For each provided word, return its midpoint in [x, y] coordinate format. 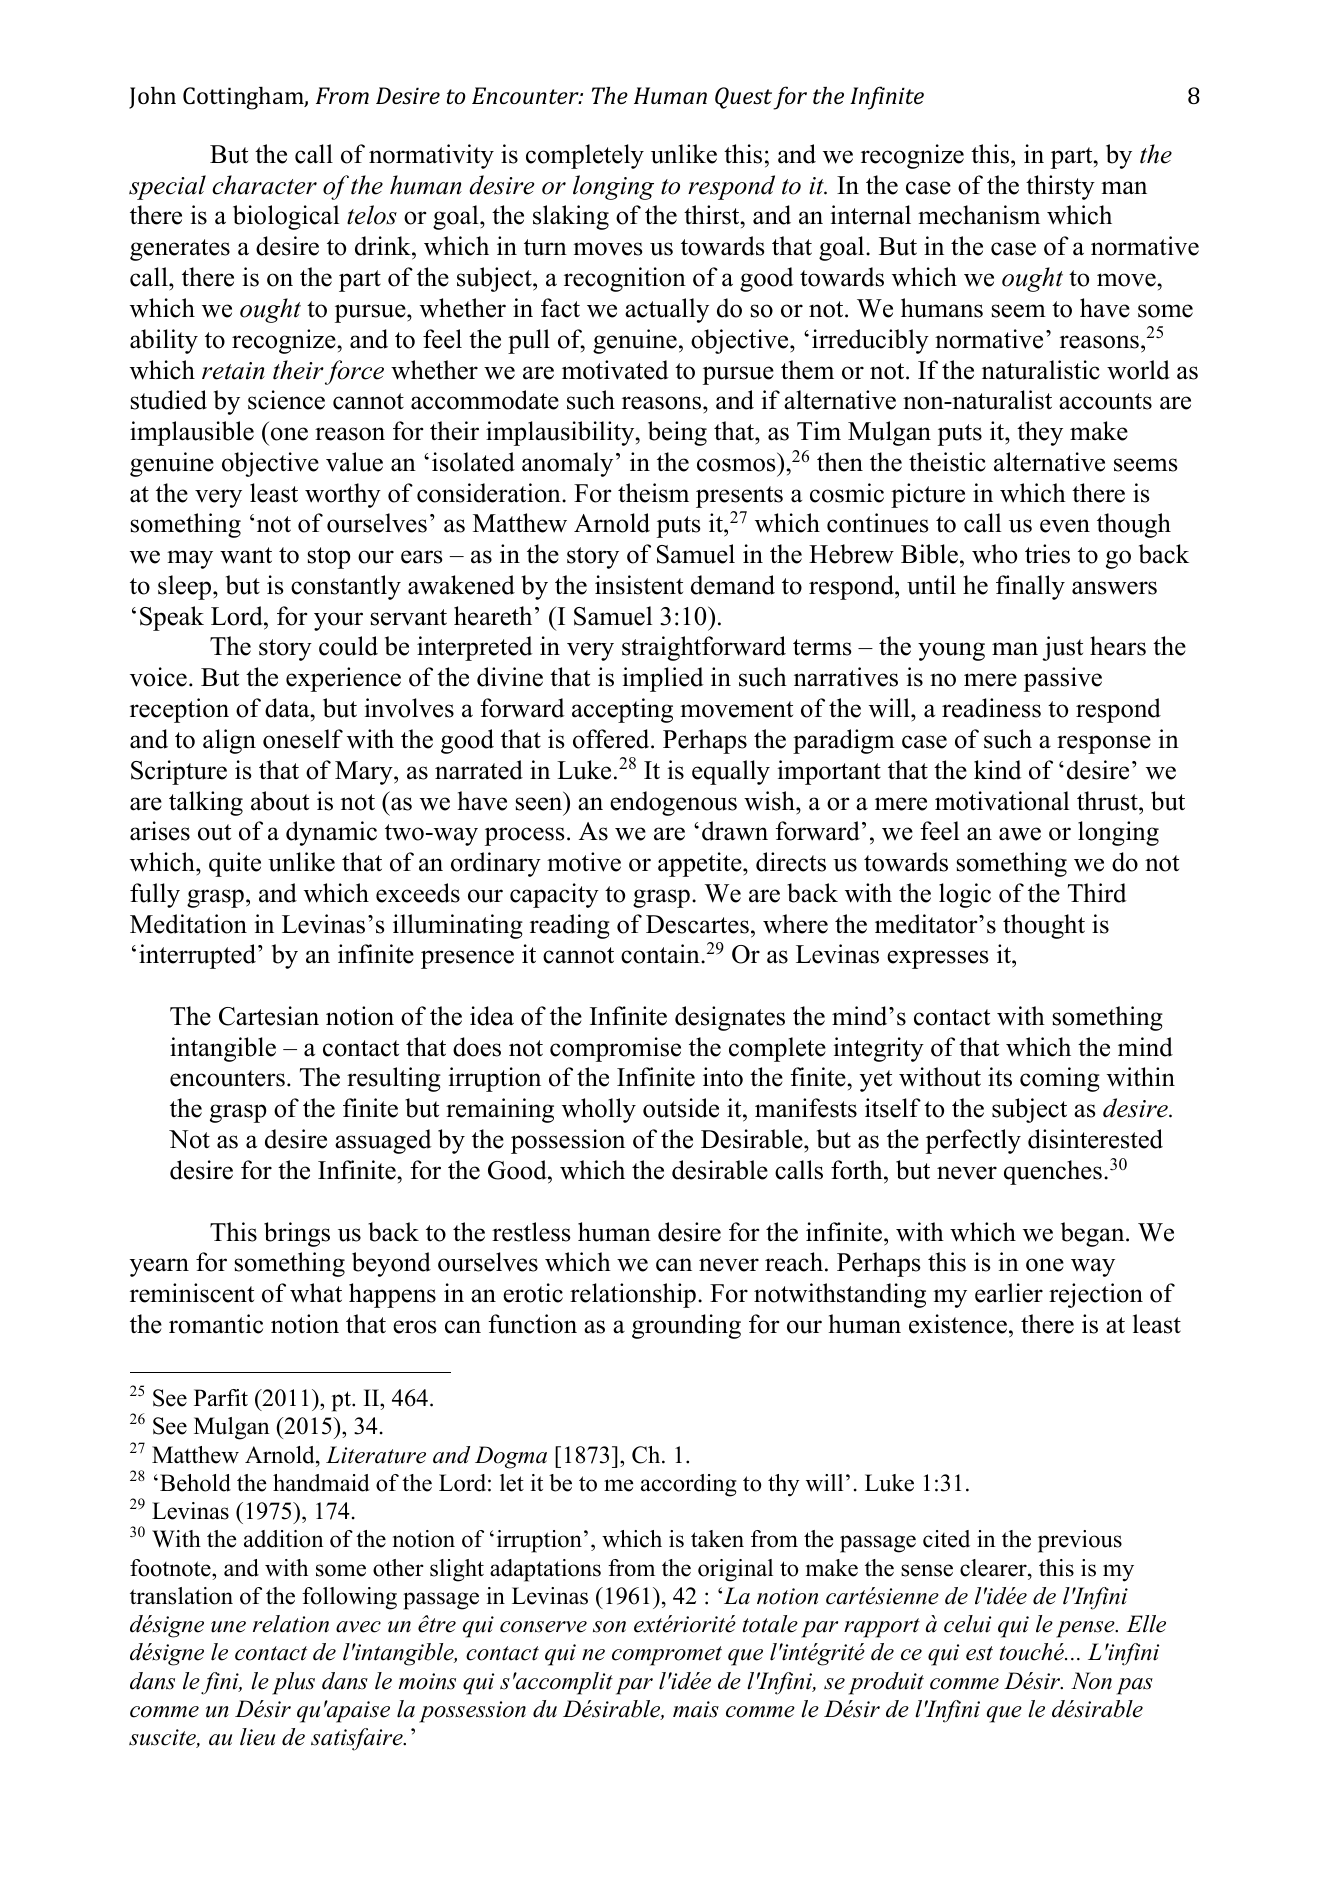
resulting [394, 1079]
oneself [303, 739]
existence [958, 1324]
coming [1060, 1079]
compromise [615, 1049]
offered [612, 739]
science [286, 400]
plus [293, 1683]
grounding [686, 1326]
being [677, 433]
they [1040, 433]
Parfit [221, 1398]
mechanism [979, 215]
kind [998, 770]
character [264, 185]
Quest [743, 98]
